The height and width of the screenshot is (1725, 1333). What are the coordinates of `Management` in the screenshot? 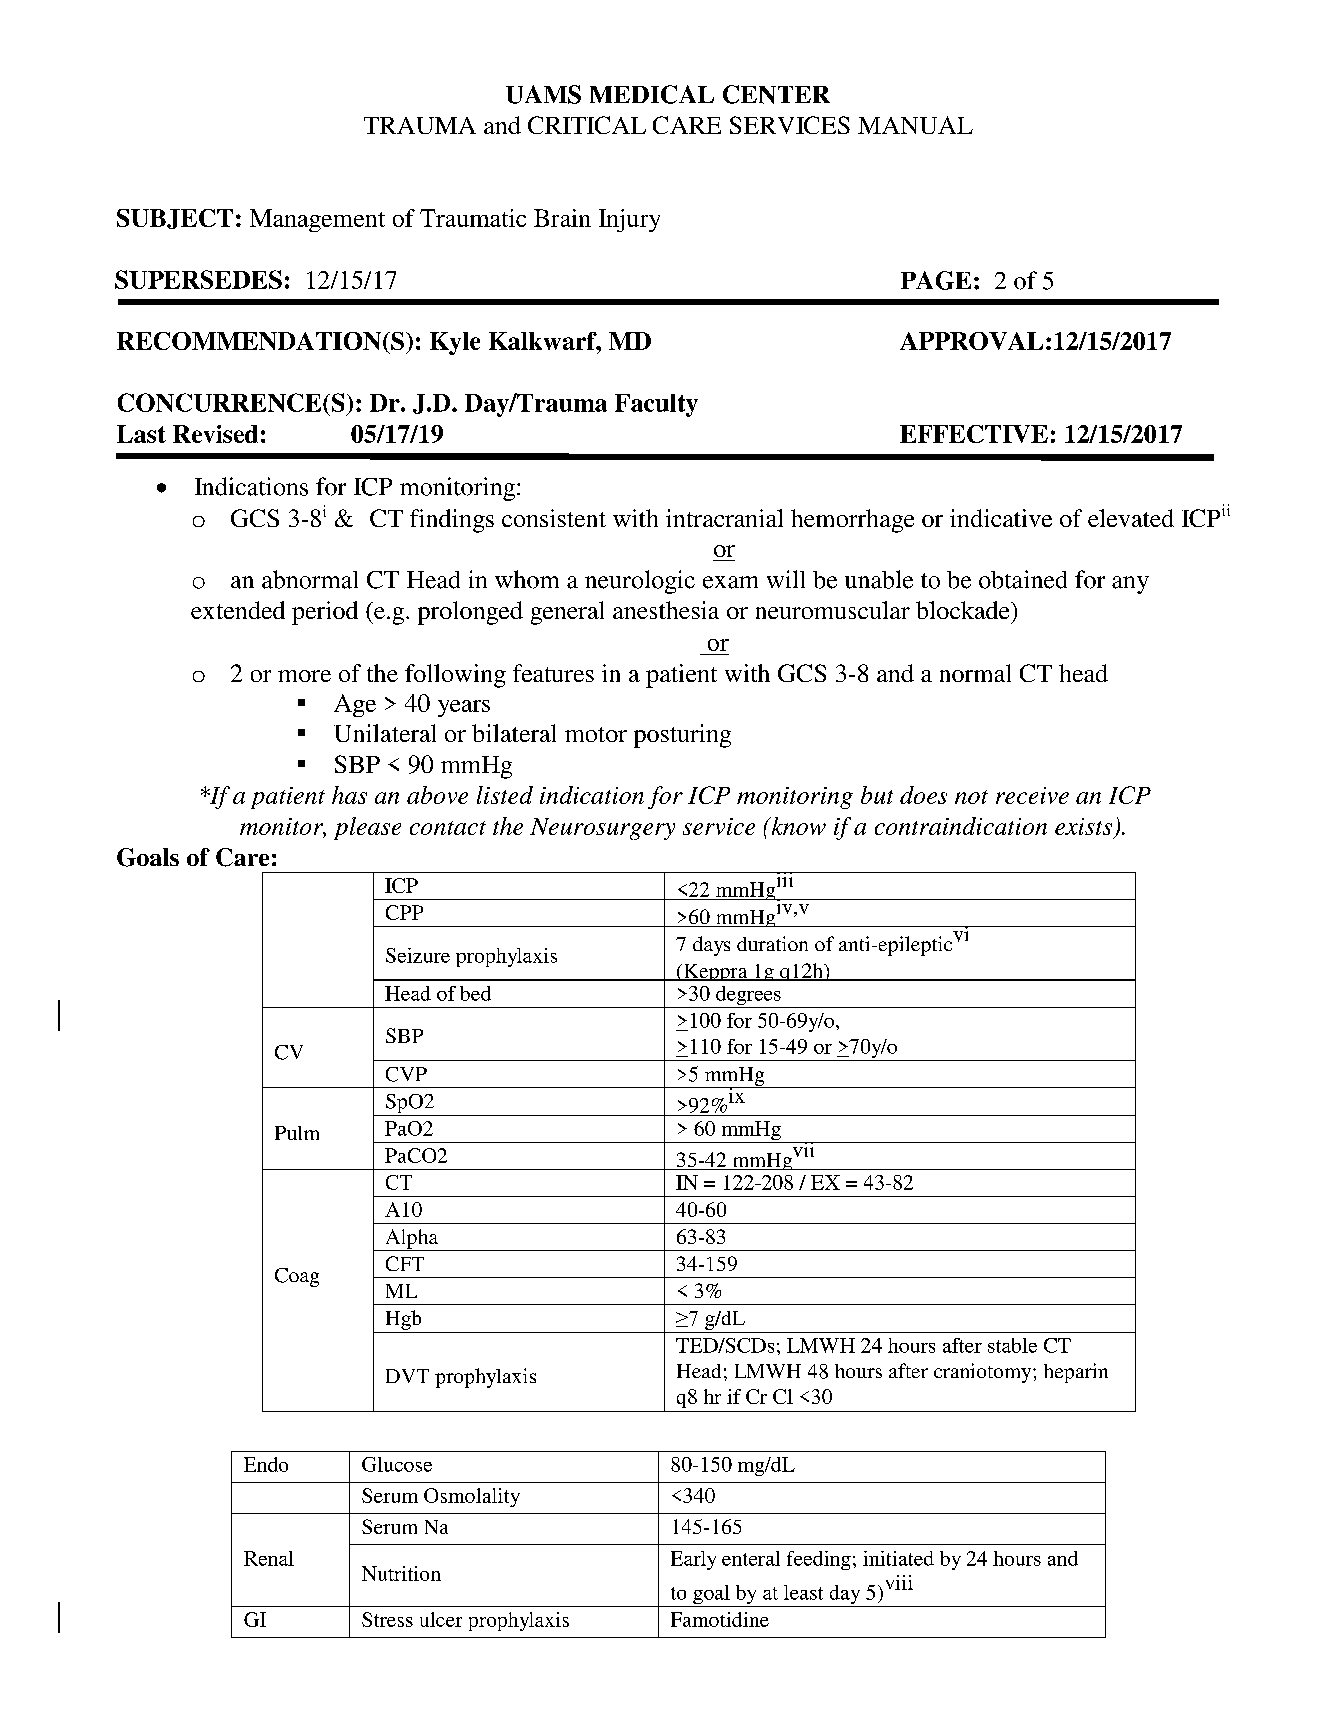 It's located at (317, 220).
